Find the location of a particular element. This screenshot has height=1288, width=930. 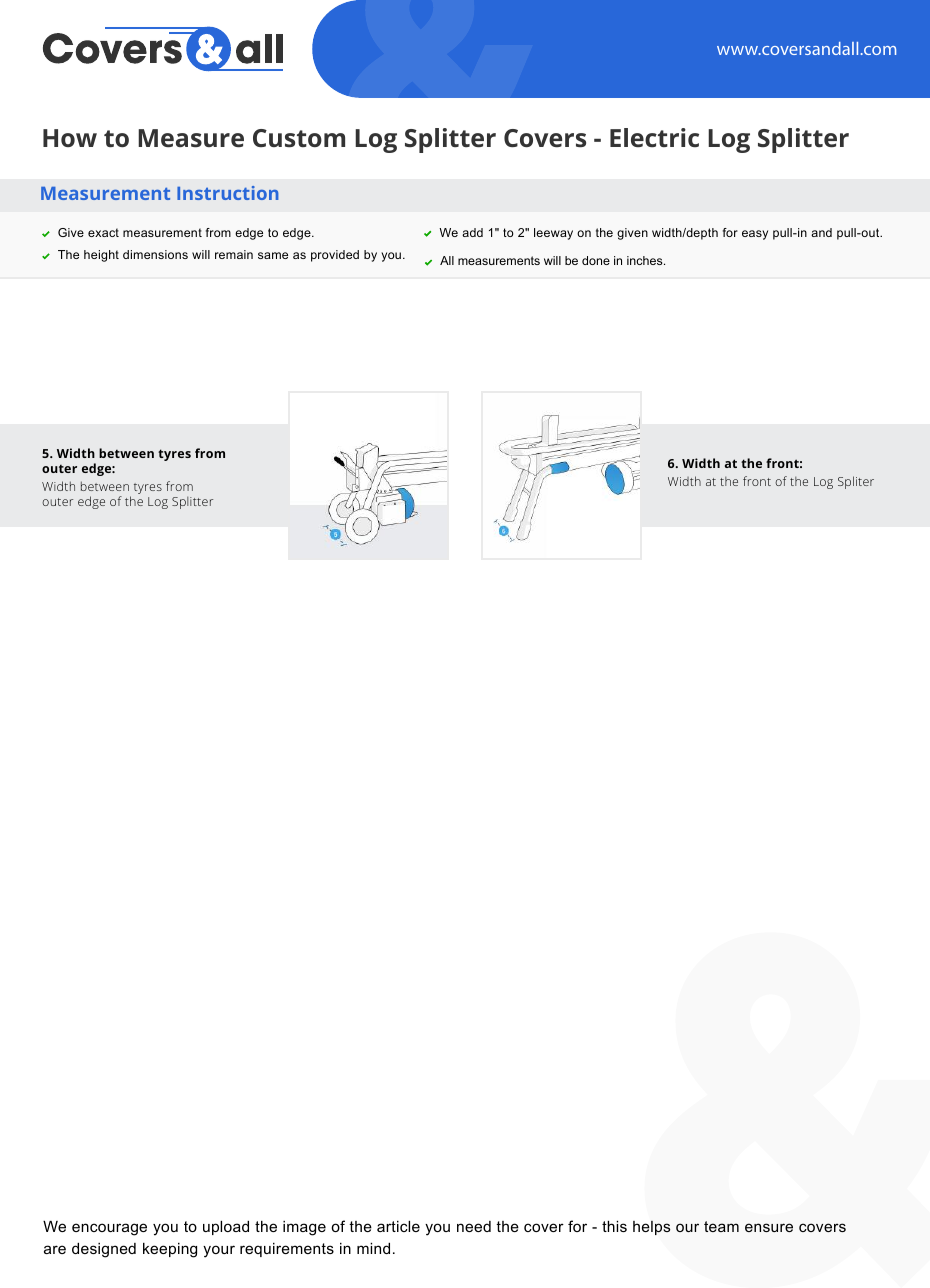

Electric is located at coordinates (654, 137).
